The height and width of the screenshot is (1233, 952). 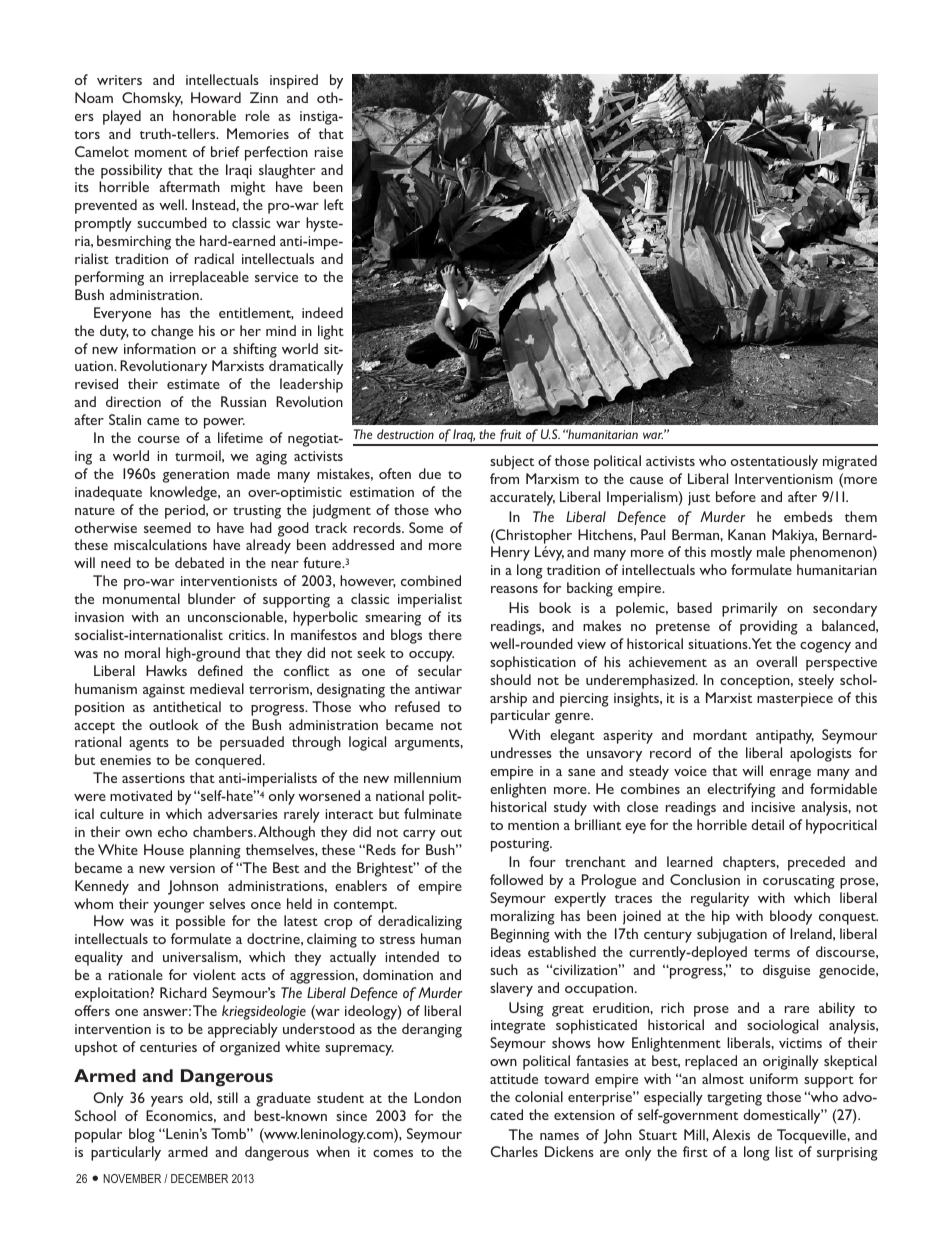 I want to click on change, so click(x=172, y=332).
